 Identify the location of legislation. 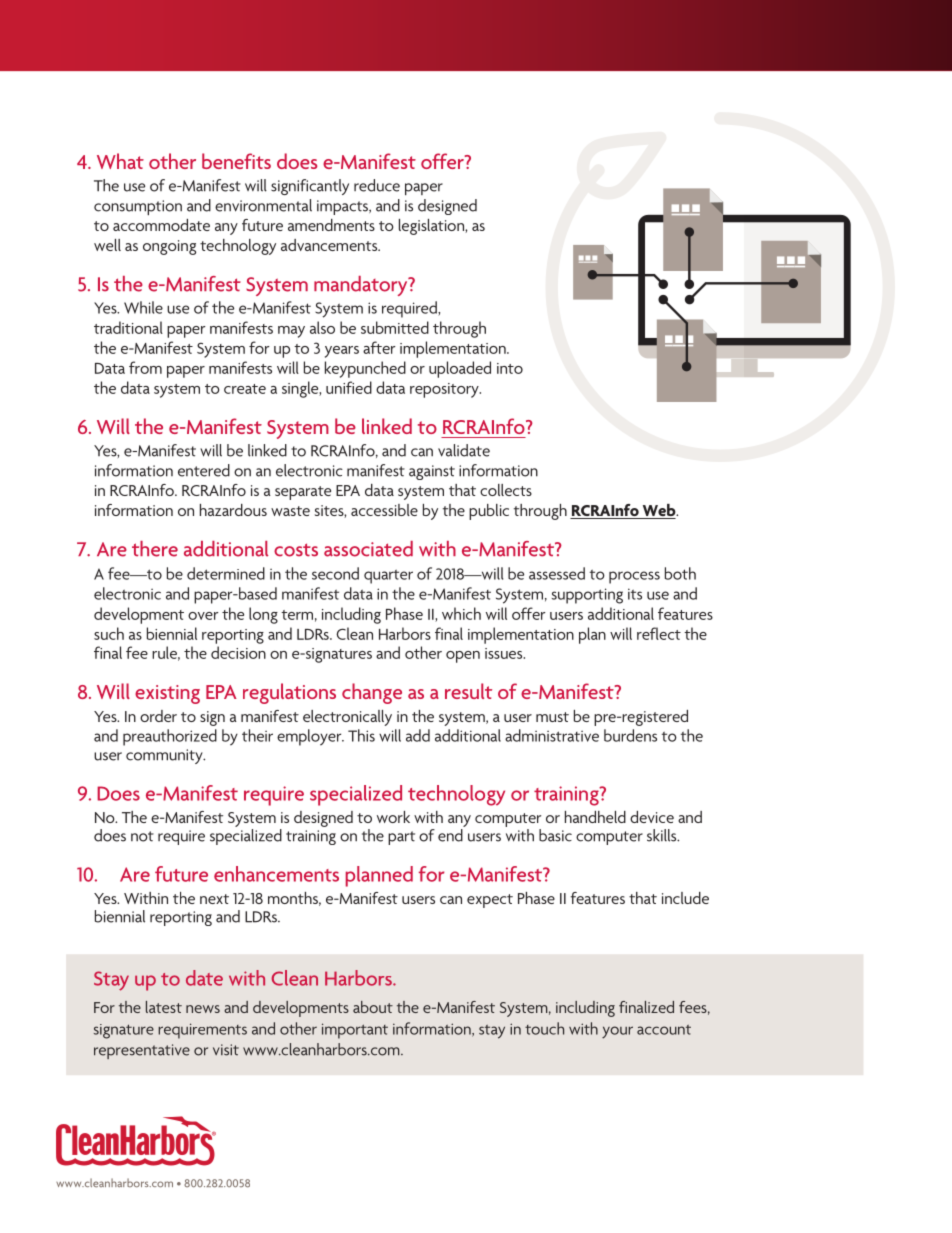
(432, 227).
